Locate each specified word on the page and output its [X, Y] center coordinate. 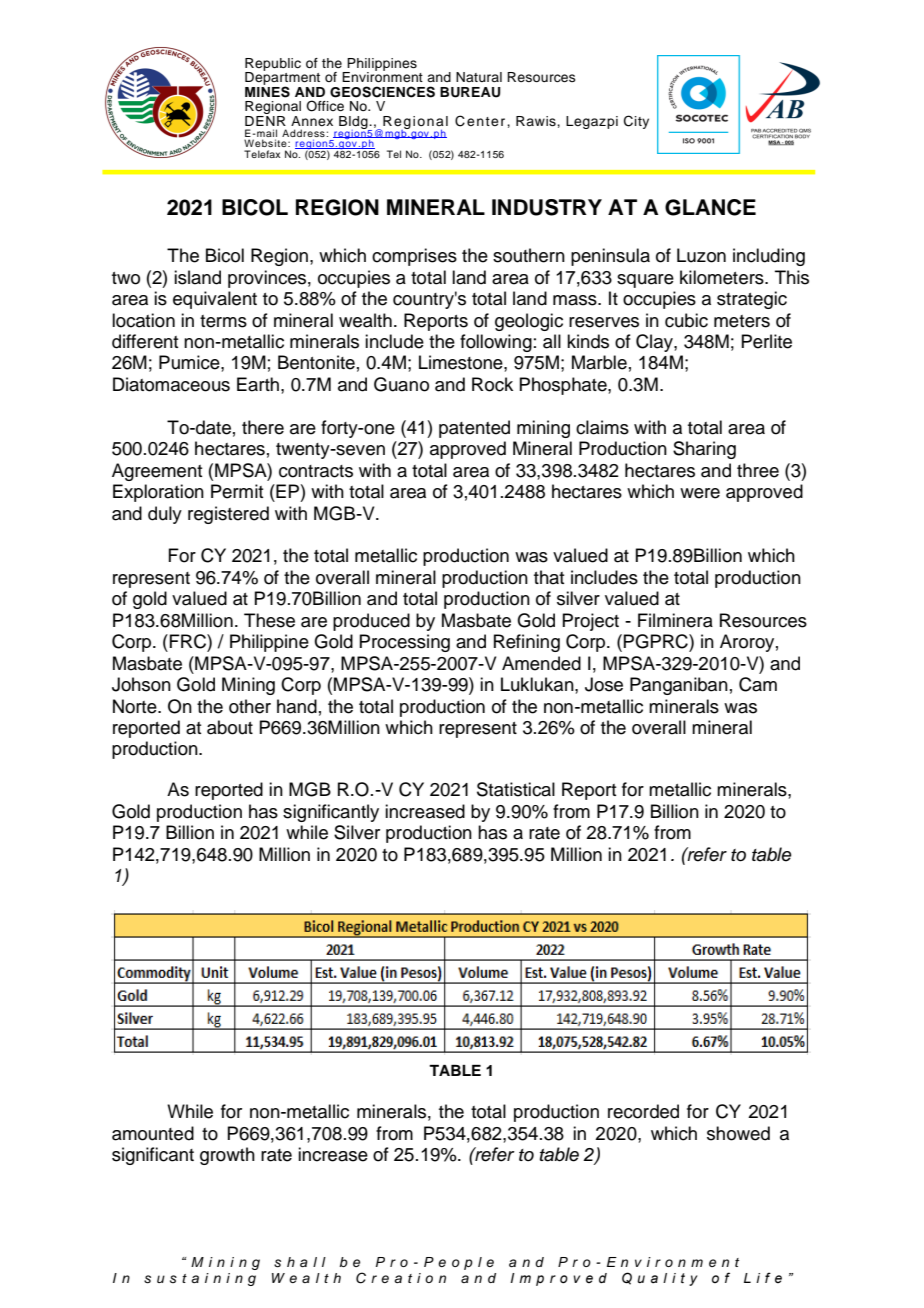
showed [738, 1133]
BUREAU [470, 92]
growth [227, 1156]
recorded [643, 1111]
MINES [267, 91]
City [636, 122]
